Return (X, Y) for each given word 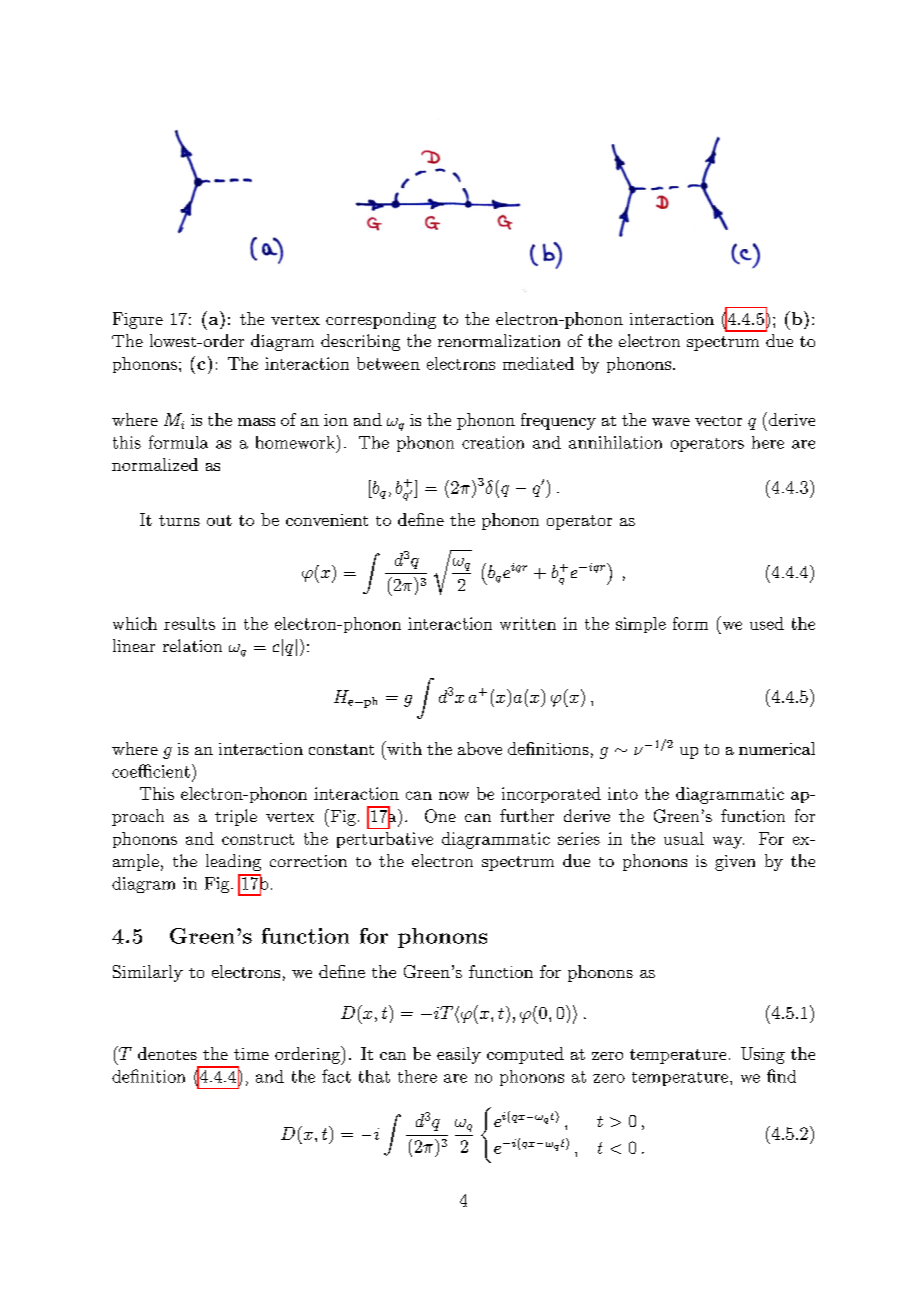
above (480, 748)
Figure (138, 320)
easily (459, 1055)
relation (192, 645)
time (251, 1054)
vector (718, 421)
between (388, 363)
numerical (777, 748)
